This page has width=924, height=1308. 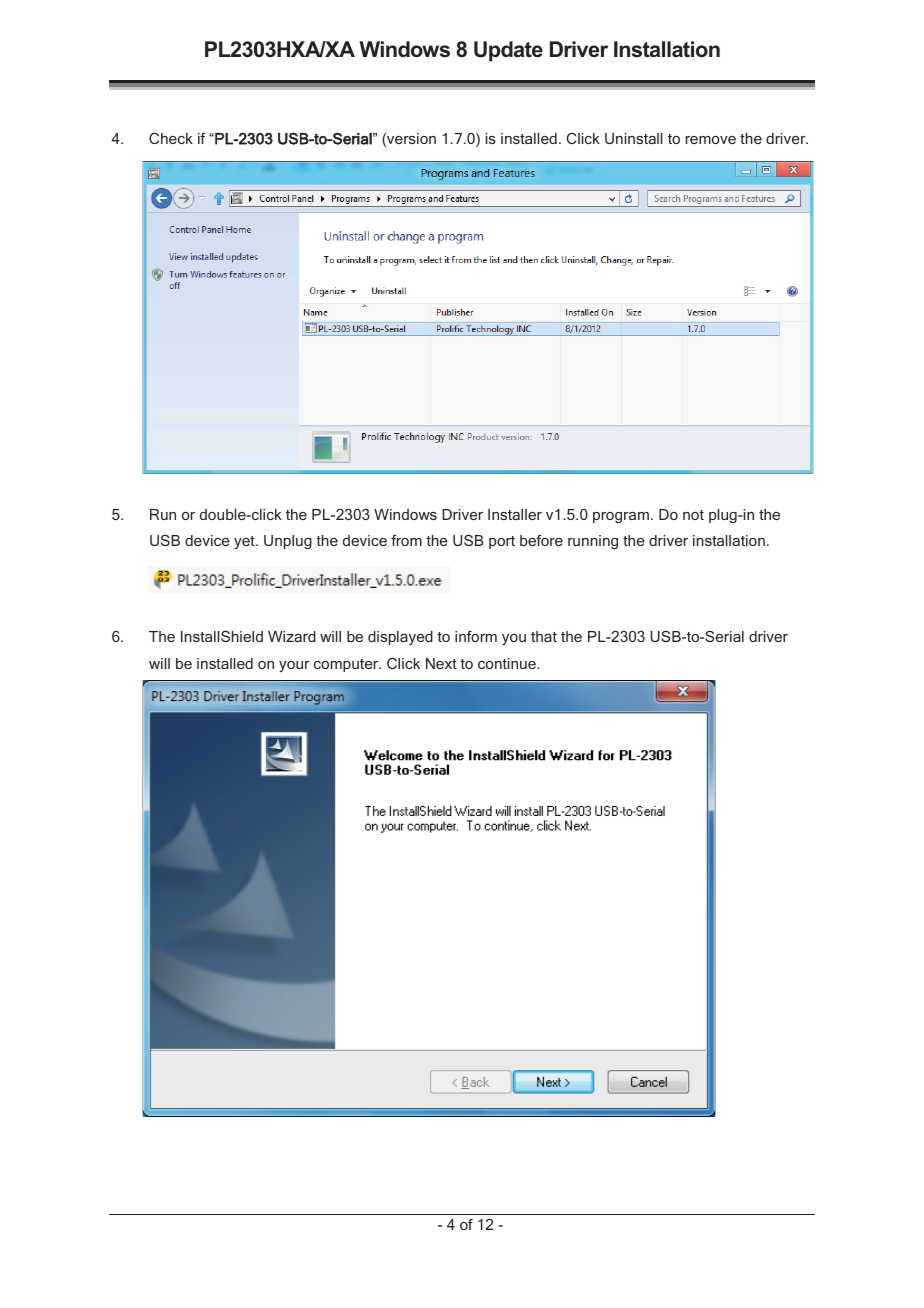 I want to click on yet, so click(x=245, y=542).
